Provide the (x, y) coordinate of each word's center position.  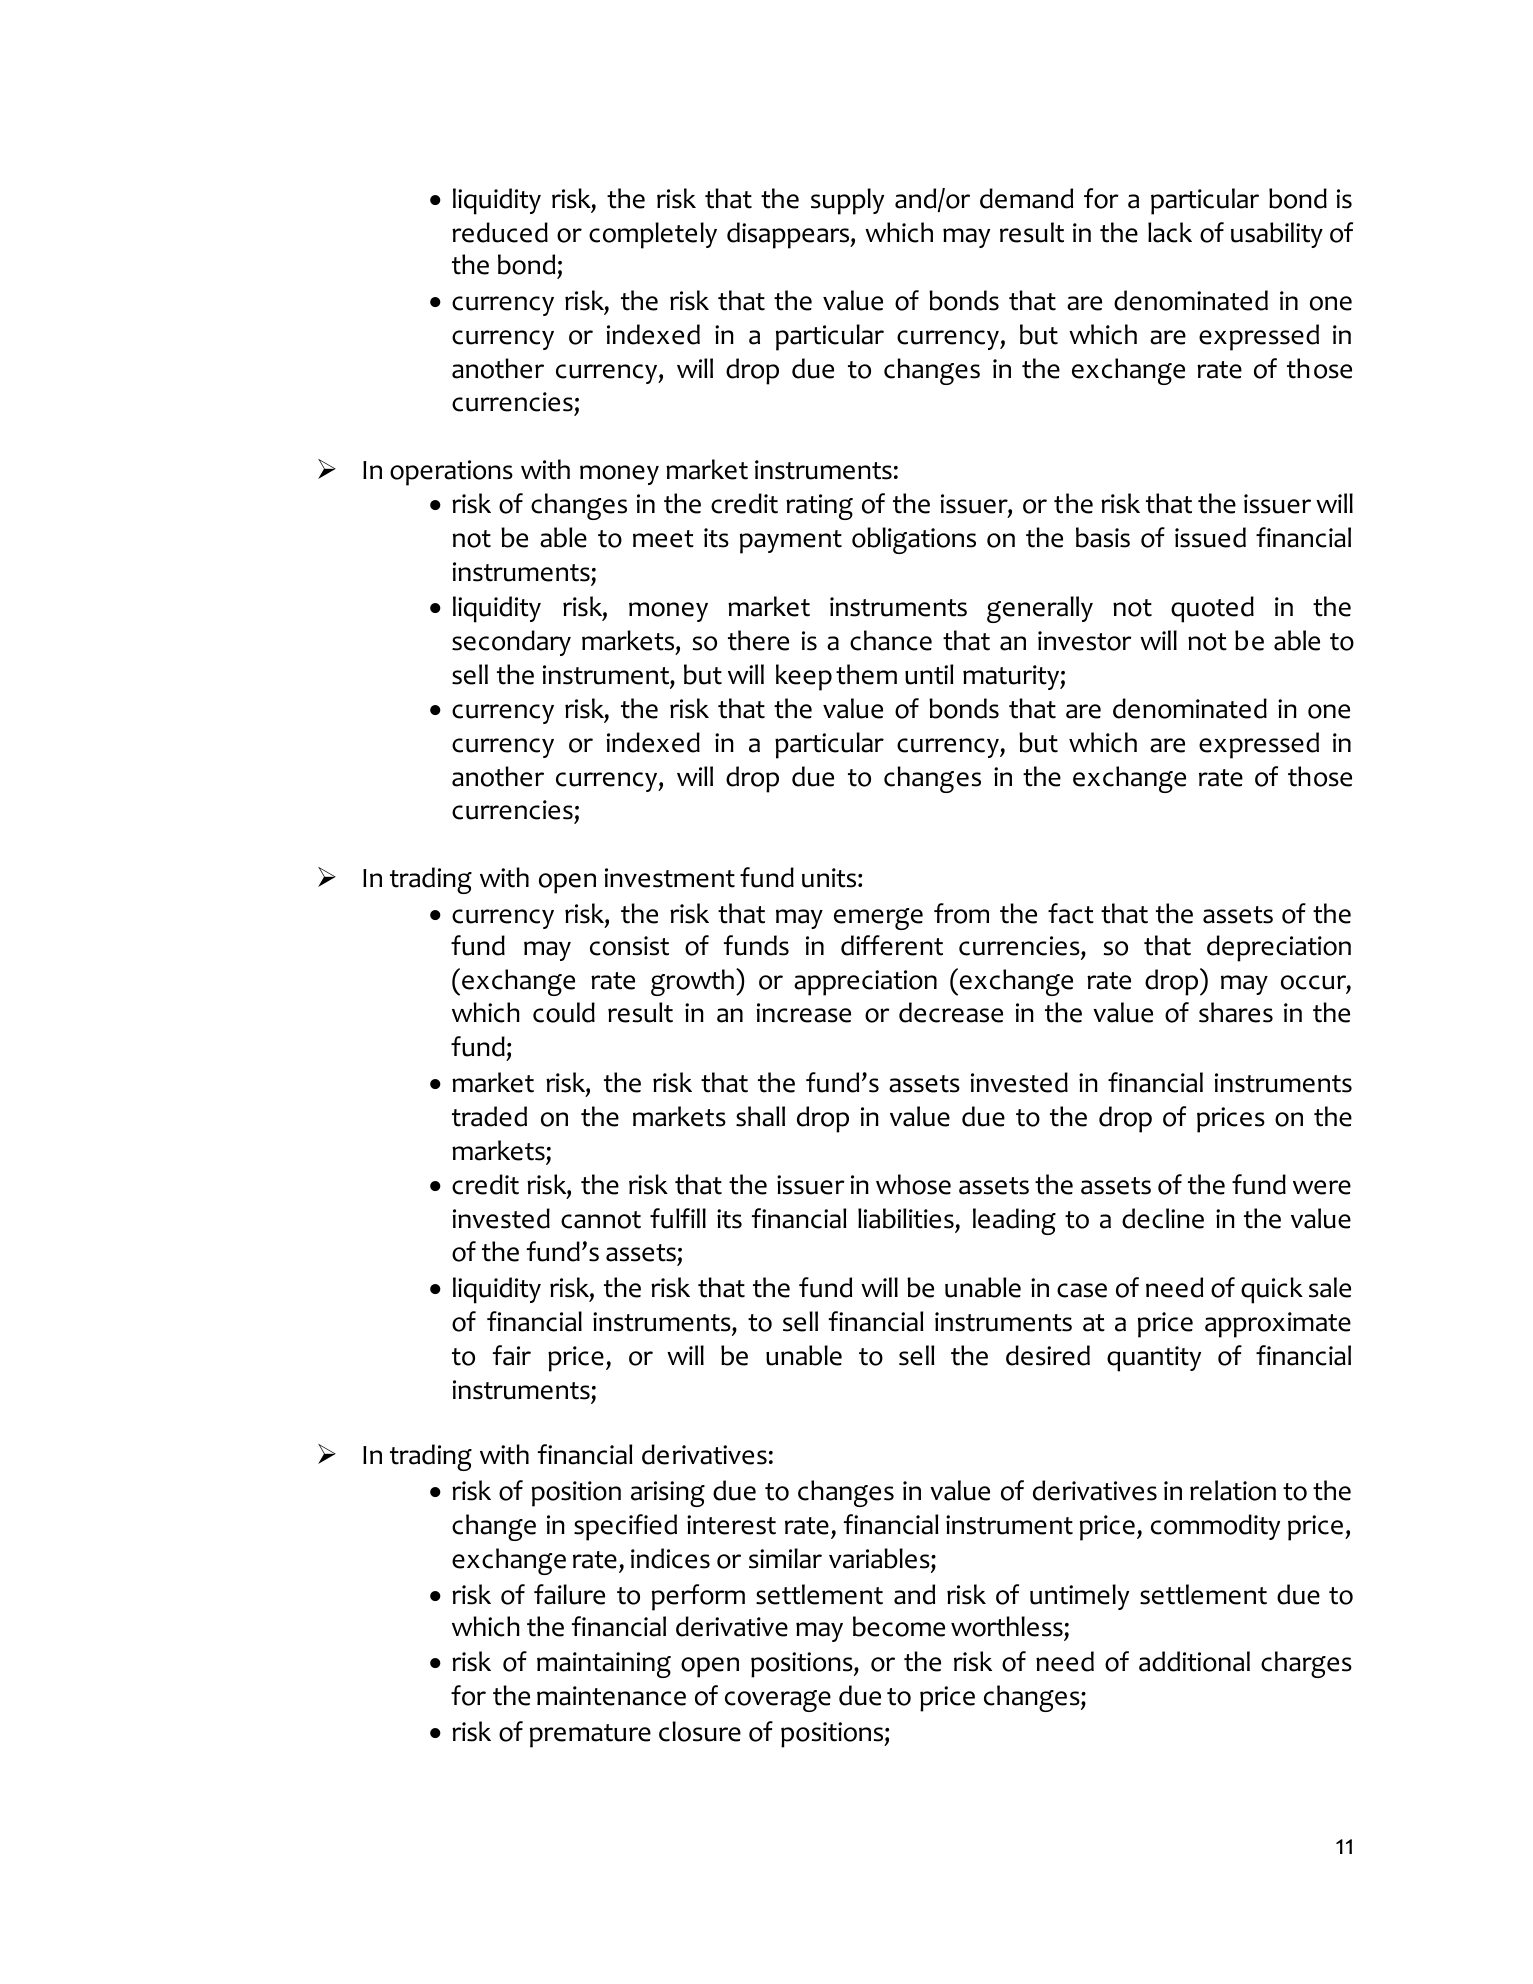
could (564, 1012)
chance (891, 640)
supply (847, 201)
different (892, 945)
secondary (511, 643)
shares (1236, 1012)
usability (1277, 235)
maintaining (604, 1665)
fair (512, 1355)
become (899, 1626)
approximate (1278, 1325)
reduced (500, 232)
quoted (1212, 609)
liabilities (906, 1218)
